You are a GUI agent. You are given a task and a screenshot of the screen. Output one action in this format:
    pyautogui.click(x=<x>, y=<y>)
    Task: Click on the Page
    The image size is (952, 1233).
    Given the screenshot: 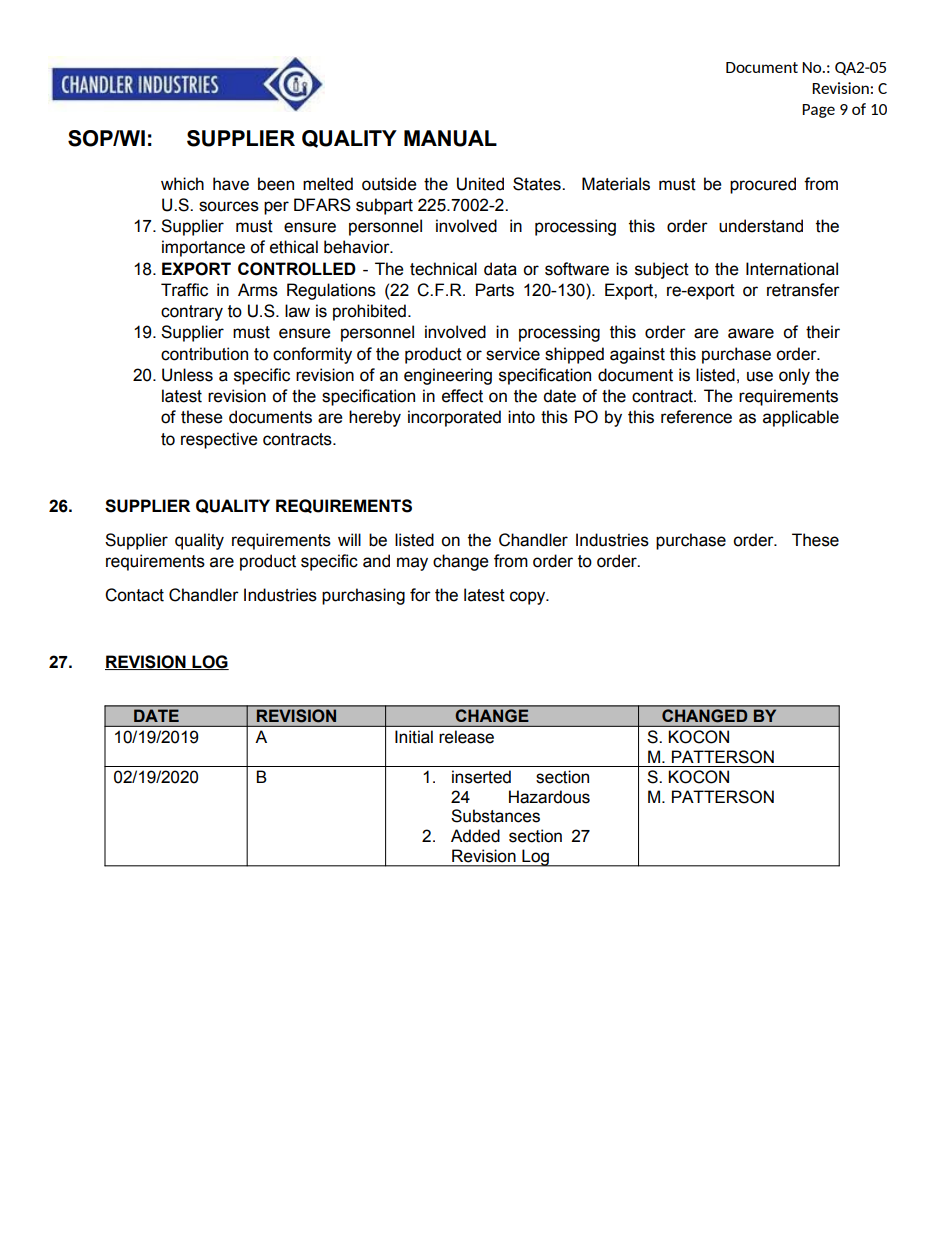 What is the action you would take?
    pyautogui.click(x=818, y=111)
